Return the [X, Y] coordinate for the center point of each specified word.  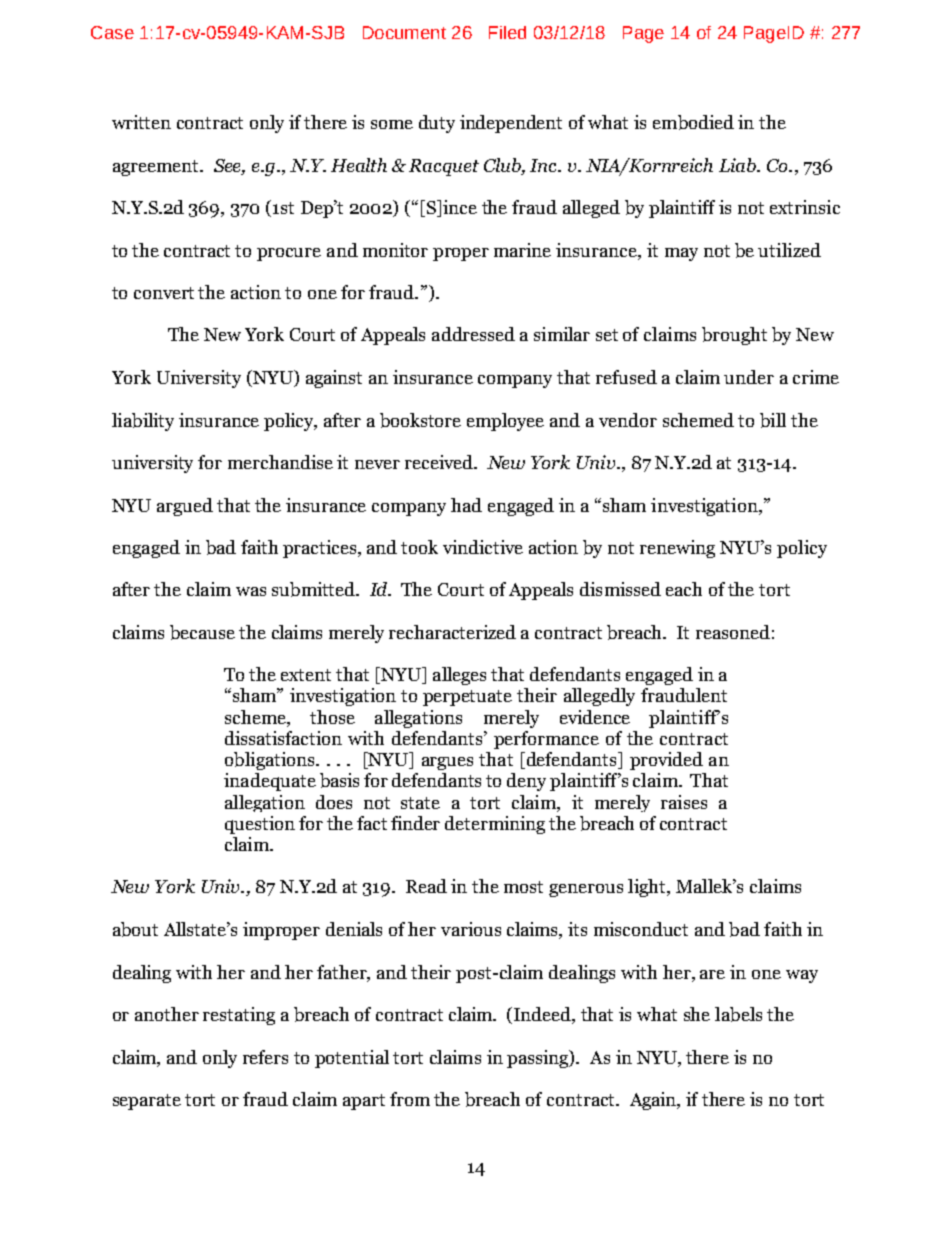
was [251, 591]
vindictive [483, 547]
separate [147, 1102]
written [141, 122]
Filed [507, 32]
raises [684, 802]
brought [734, 336]
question [260, 825]
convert [164, 293]
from [410, 1099]
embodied [693, 122]
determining [495, 825]
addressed [473, 334]
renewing [677, 549]
